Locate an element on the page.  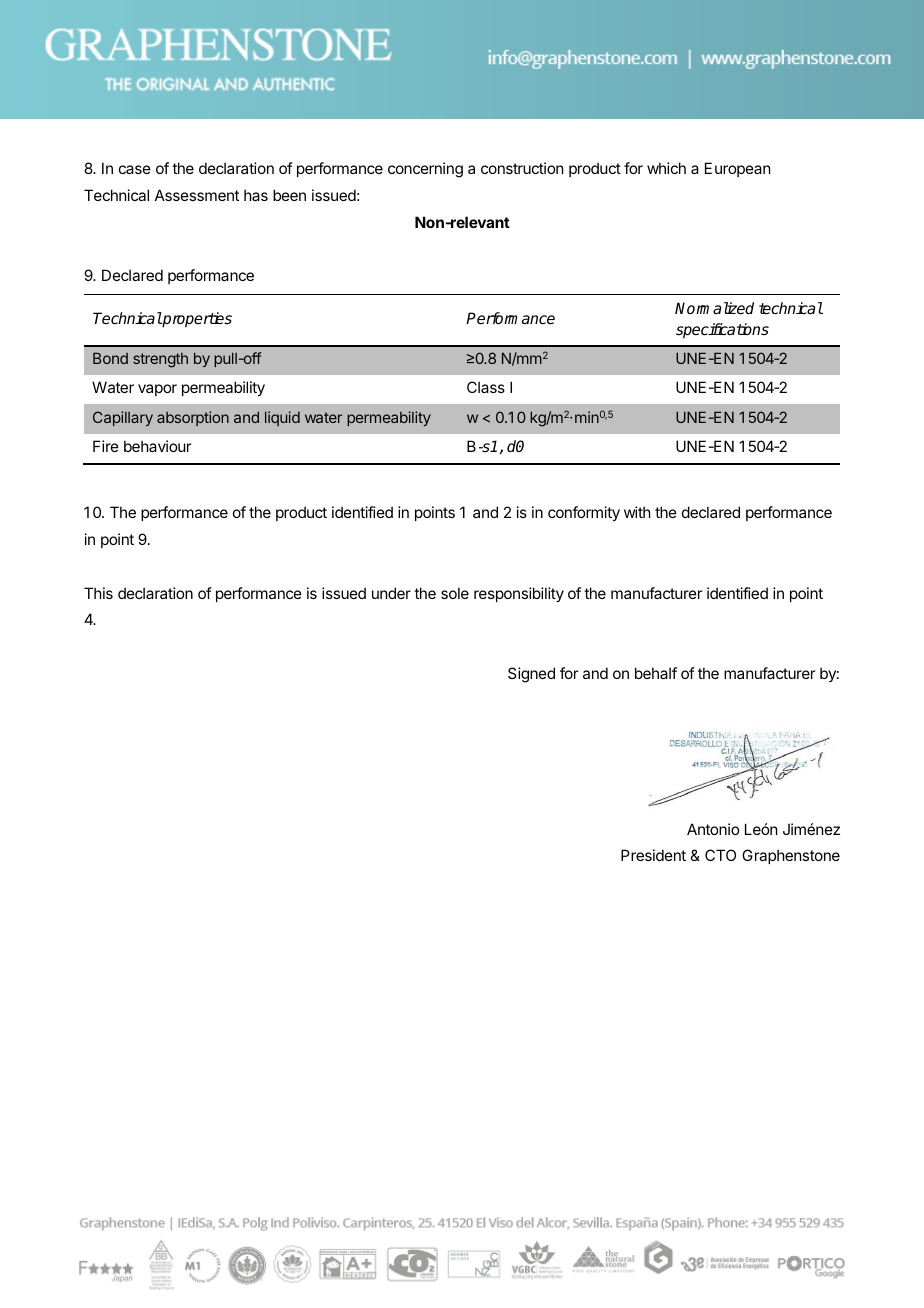
Signed is located at coordinates (531, 675).
